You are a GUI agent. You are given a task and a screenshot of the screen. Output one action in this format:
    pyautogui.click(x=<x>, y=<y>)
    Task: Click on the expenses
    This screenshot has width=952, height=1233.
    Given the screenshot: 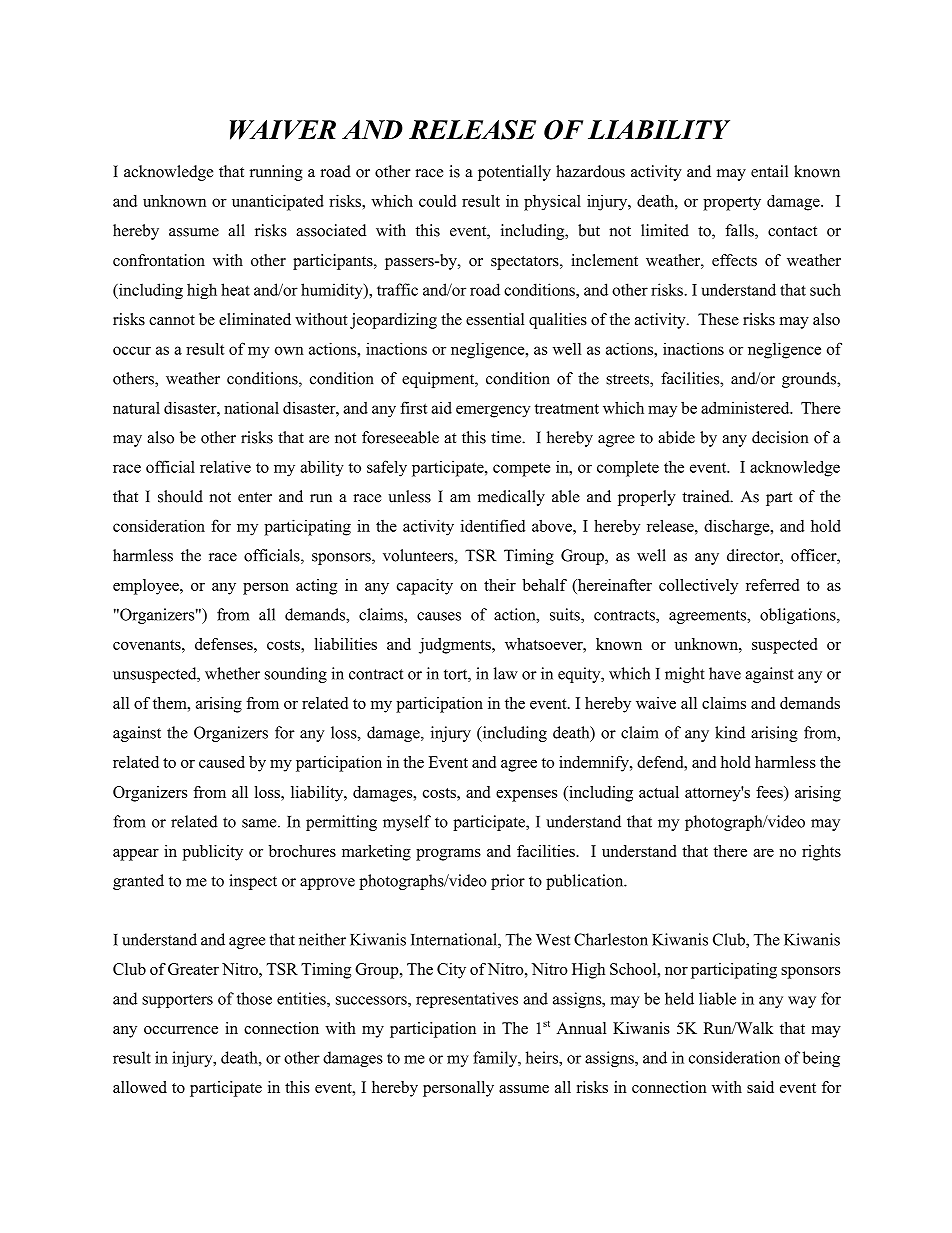 What is the action you would take?
    pyautogui.click(x=526, y=796)
